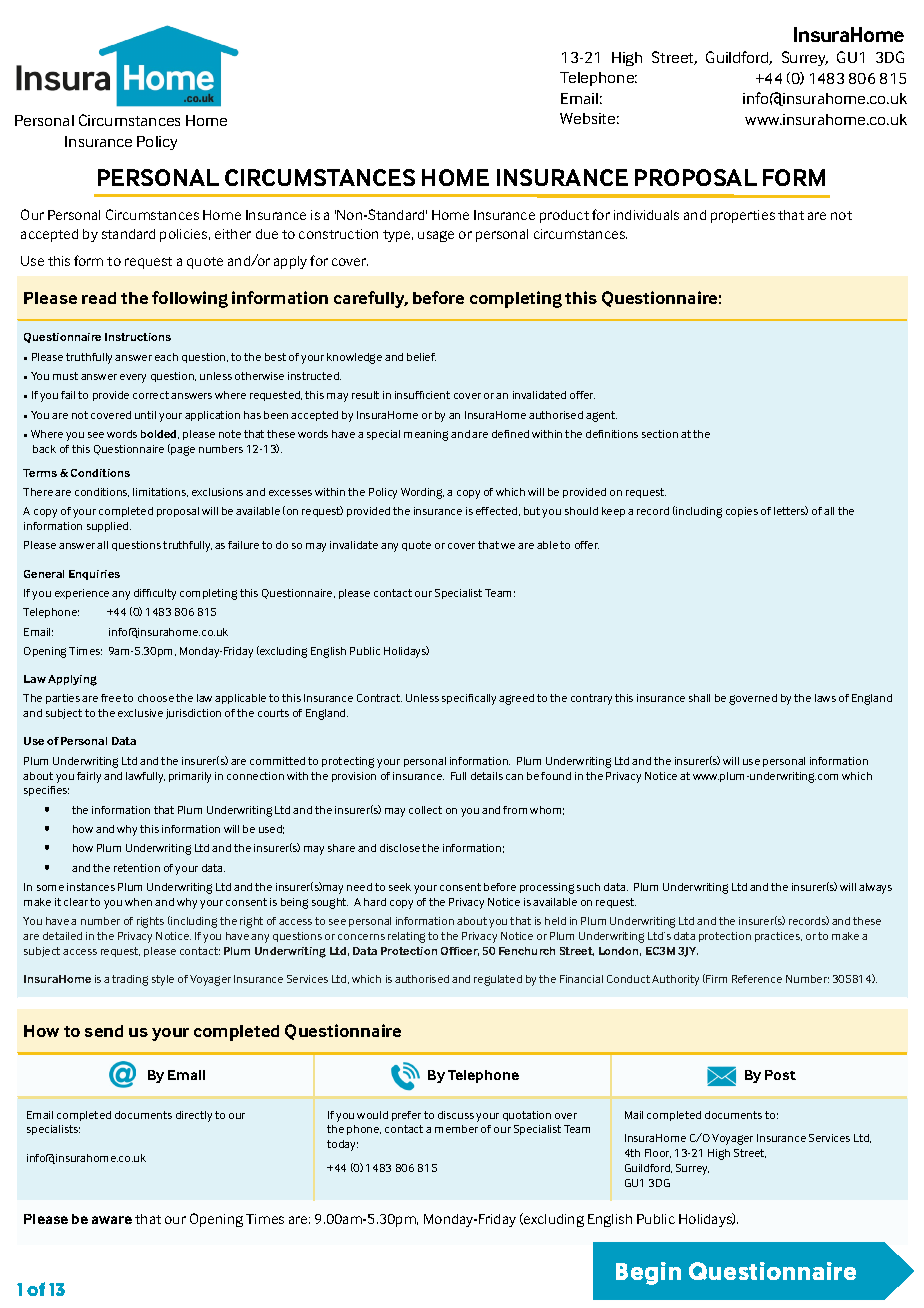 This screenshot has width=924, height=1308. Describe the element at coordinates (780, 1075) in the screenshot. I see `Post` at that location.
